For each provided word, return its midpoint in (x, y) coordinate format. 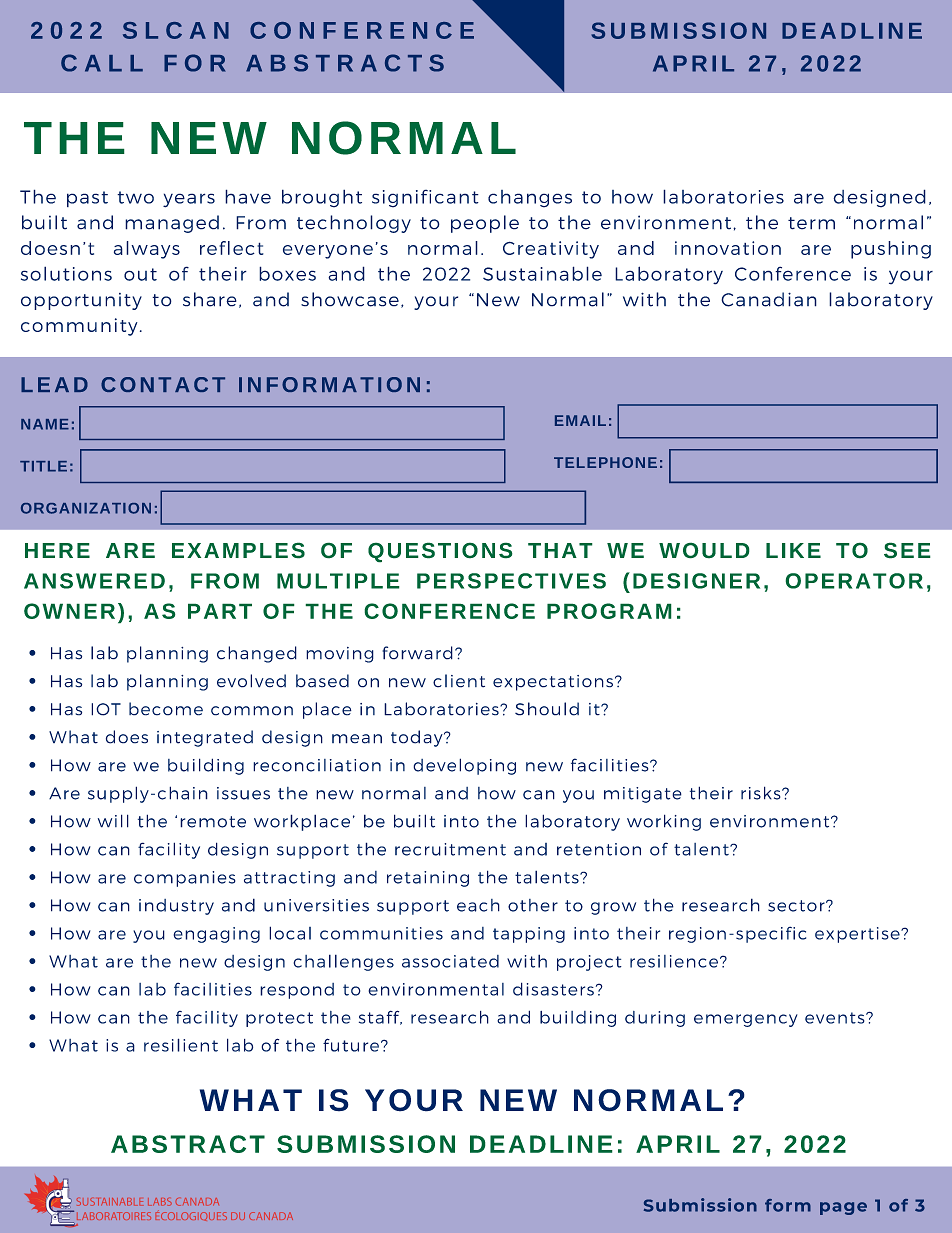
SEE (907, 550)
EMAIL (580, 420)
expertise (858, 935)
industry (176, 907)
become (166, 709)
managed (172, 224)
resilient (181, 1045)
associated (450, 961)
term (811, 223)
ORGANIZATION (86, 508)
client (459, 681)
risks (762, 793)
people (485, 224)
